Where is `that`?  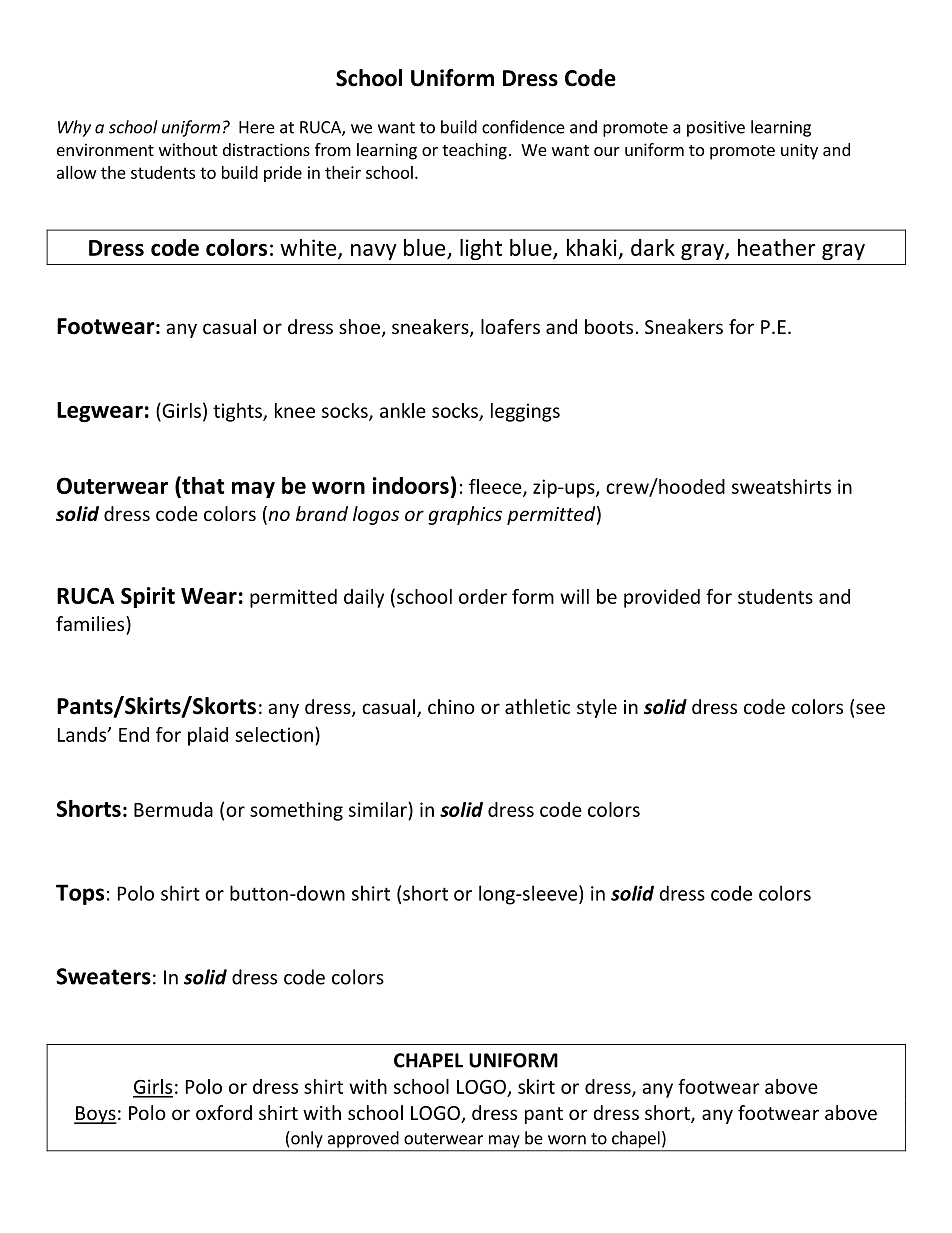
that is located at coordinates (202, 485).
